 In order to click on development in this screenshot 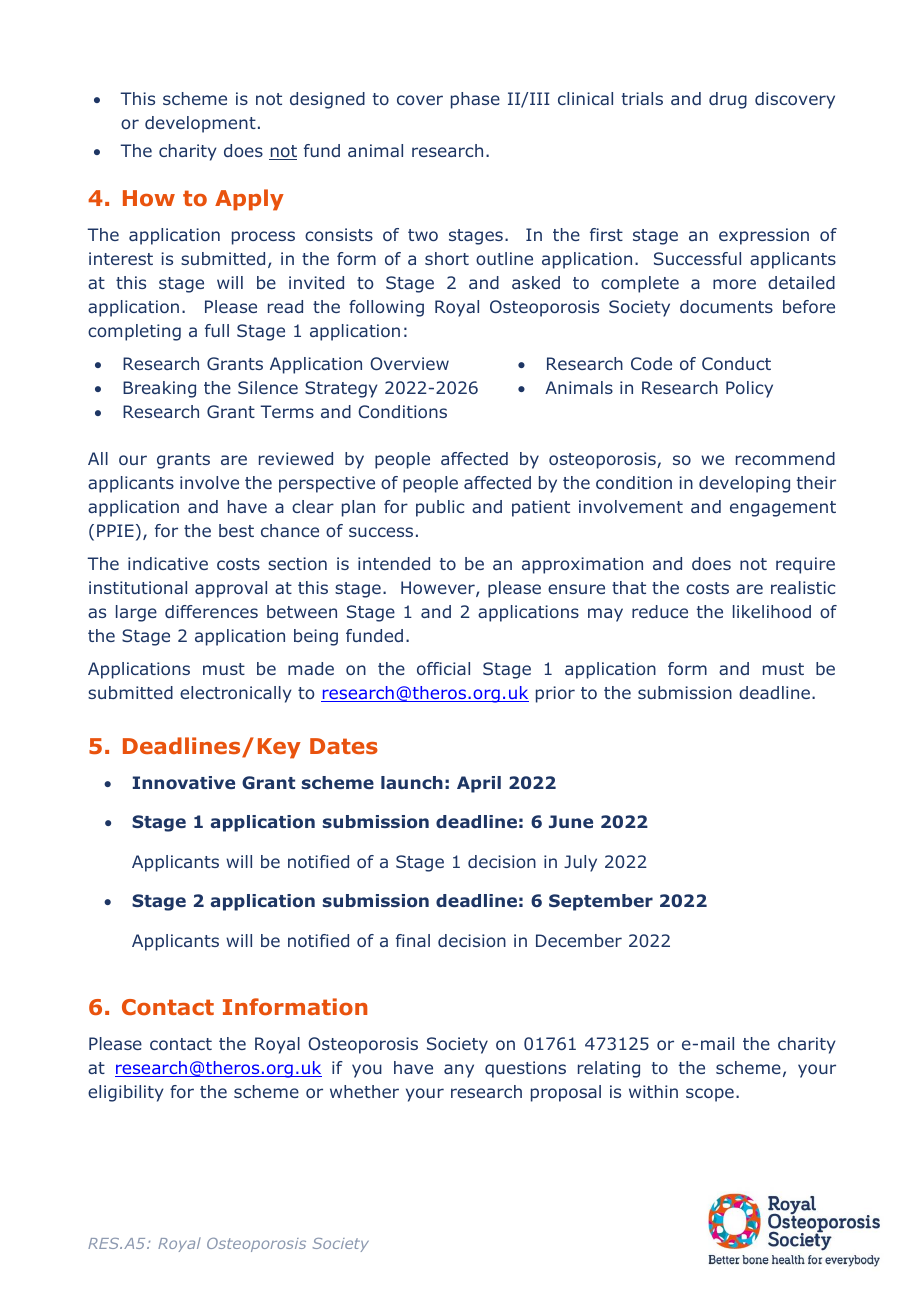, I will do `click(200, 124)`.
